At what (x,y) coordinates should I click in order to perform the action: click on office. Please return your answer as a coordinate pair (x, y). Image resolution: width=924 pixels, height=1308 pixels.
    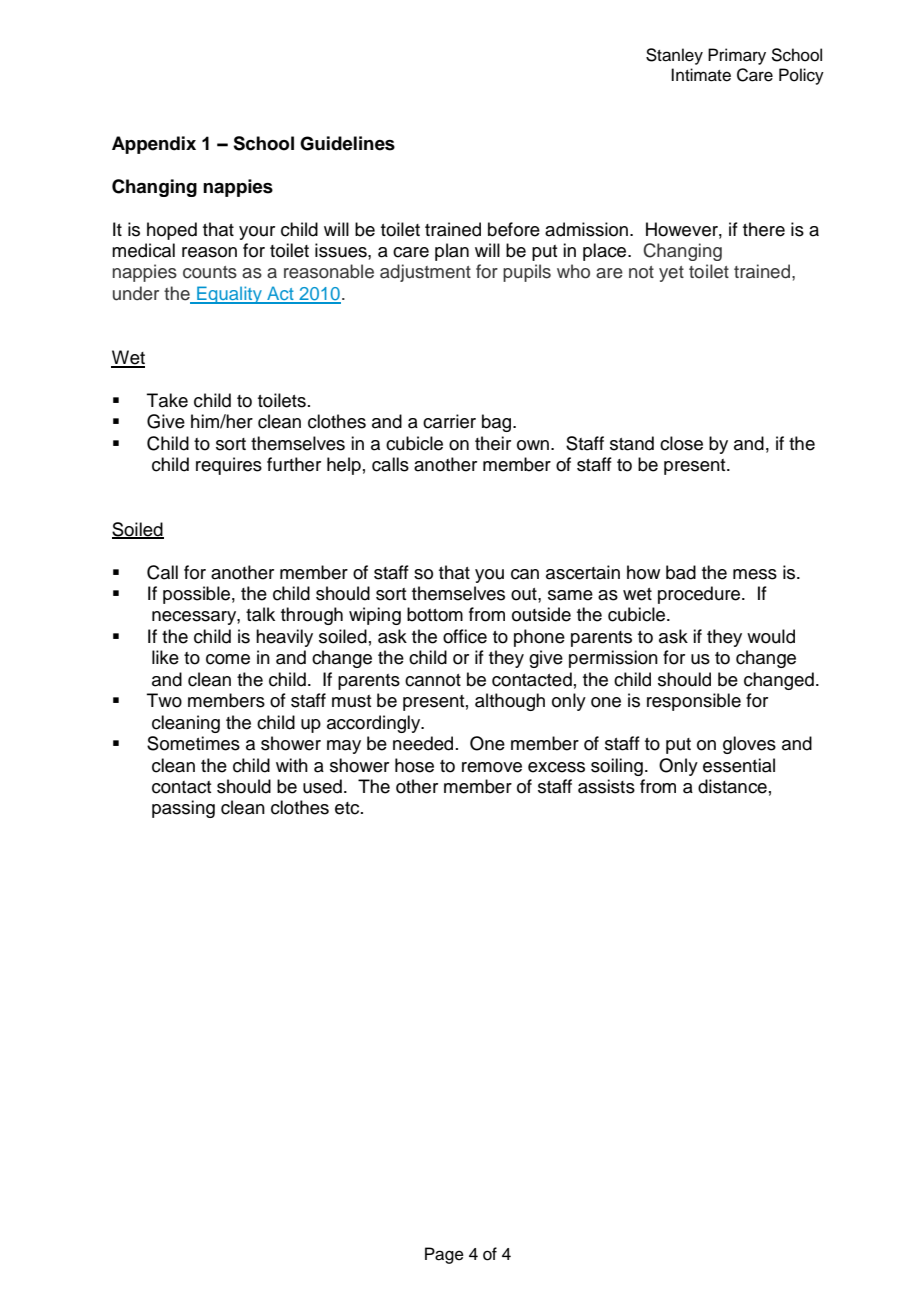
    Looking at the image, I should click on (465, 636).
